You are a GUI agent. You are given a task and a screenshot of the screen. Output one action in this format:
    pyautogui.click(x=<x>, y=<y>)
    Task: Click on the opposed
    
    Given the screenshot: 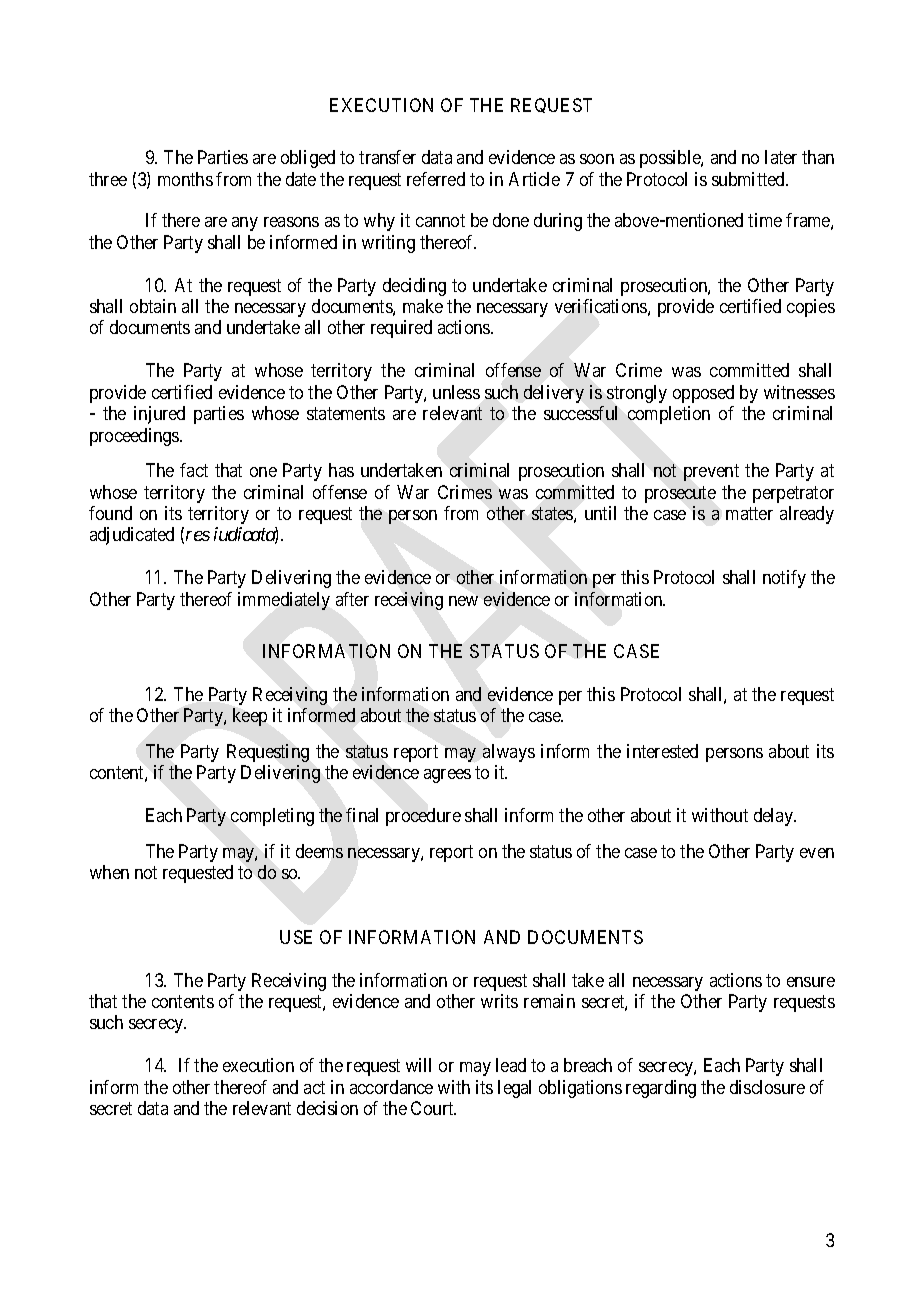 What is the action you would take?
    pyautogui.click(x=703, y=394)
